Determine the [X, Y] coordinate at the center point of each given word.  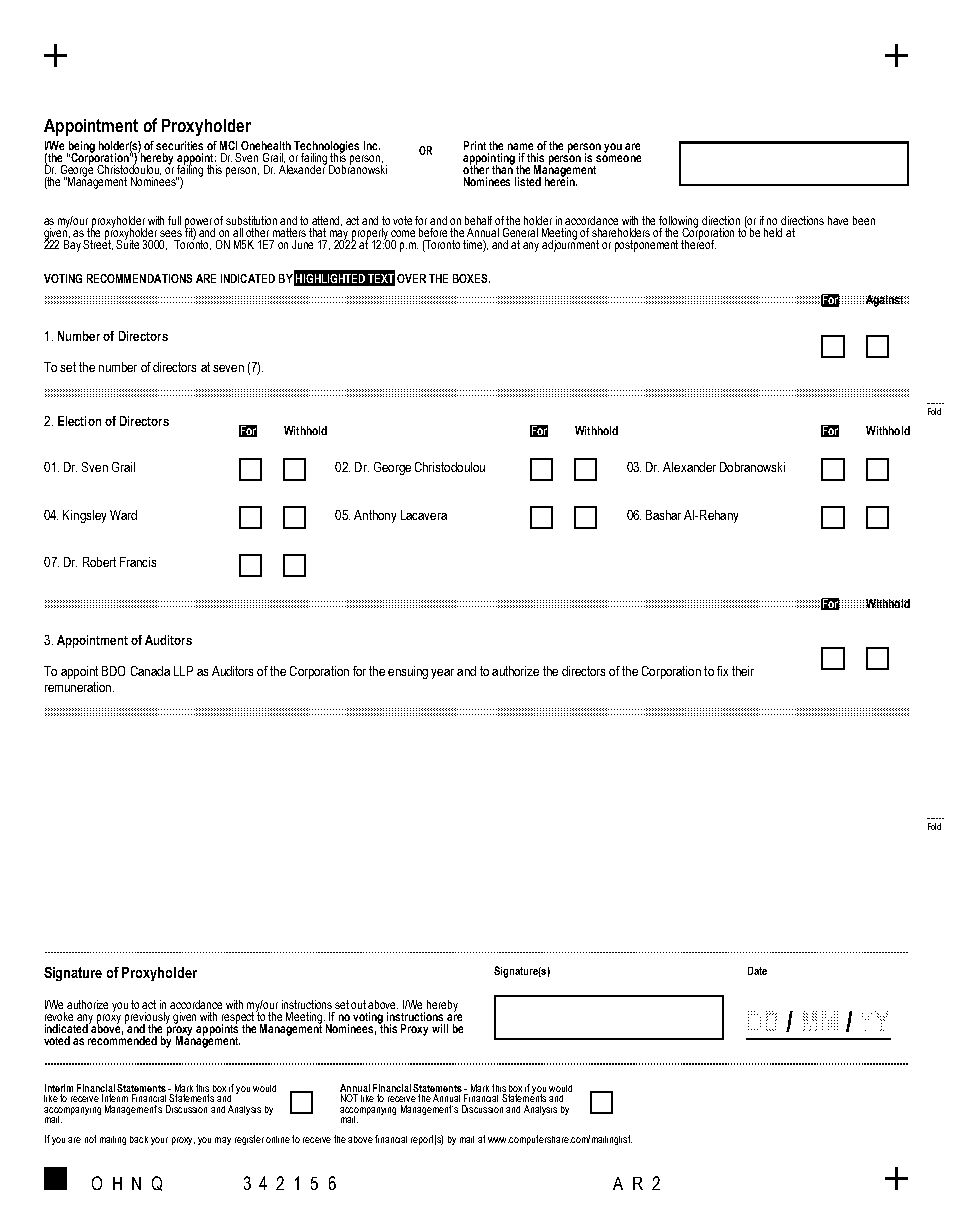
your [159, 1141]
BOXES [471, 278]
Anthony [375, 516]
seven [228, 368]
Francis [138, 562]
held [773, 232]
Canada [150, 671]
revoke [59, 1016]
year [442, 674]
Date [757, 971]
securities [179, 145]
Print [475, 145]
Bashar [663, 515]
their [743, 671]
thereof [698, 243]
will [440, 1028]
